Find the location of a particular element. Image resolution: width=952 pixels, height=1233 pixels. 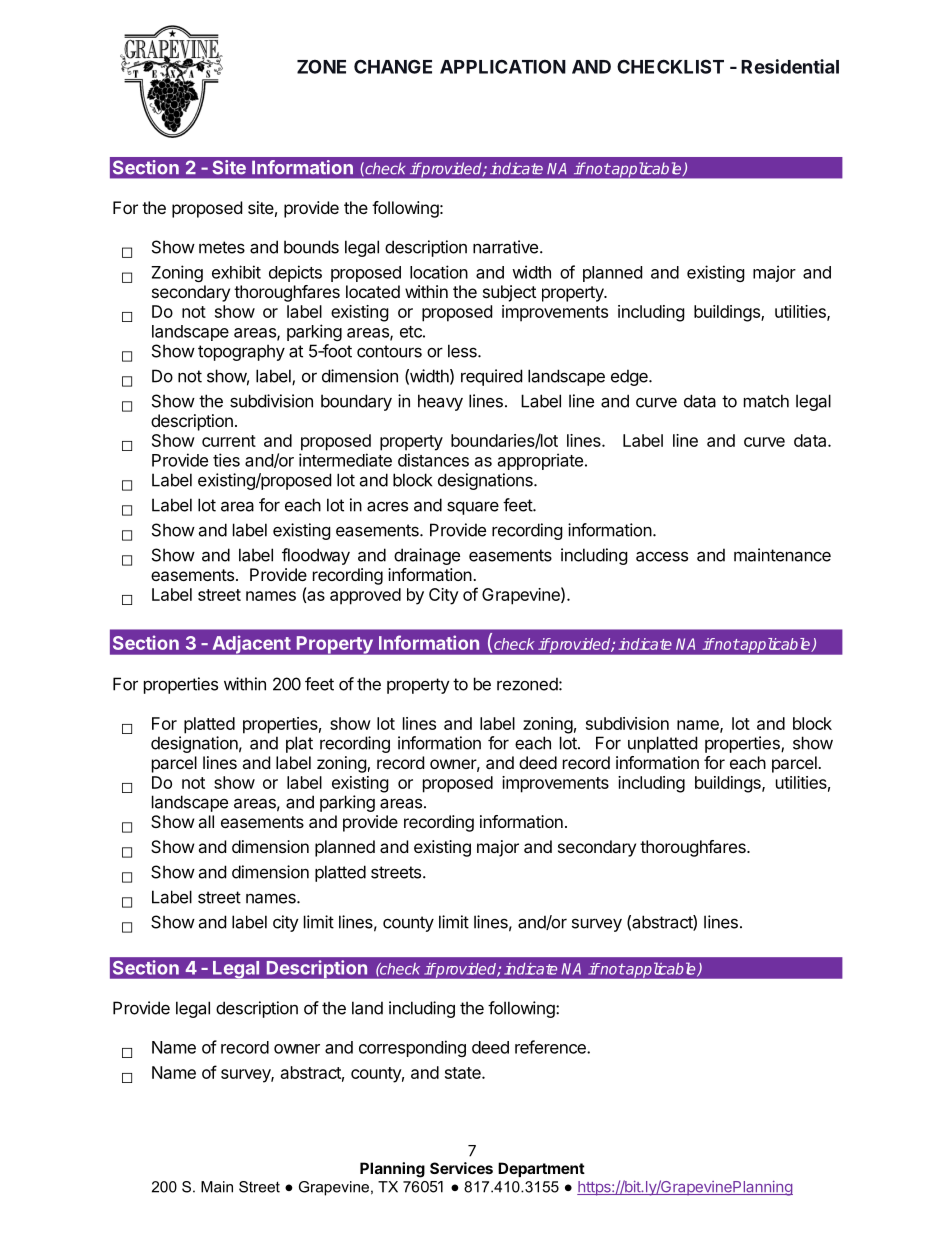

all is located at coordinates (206, 821).
